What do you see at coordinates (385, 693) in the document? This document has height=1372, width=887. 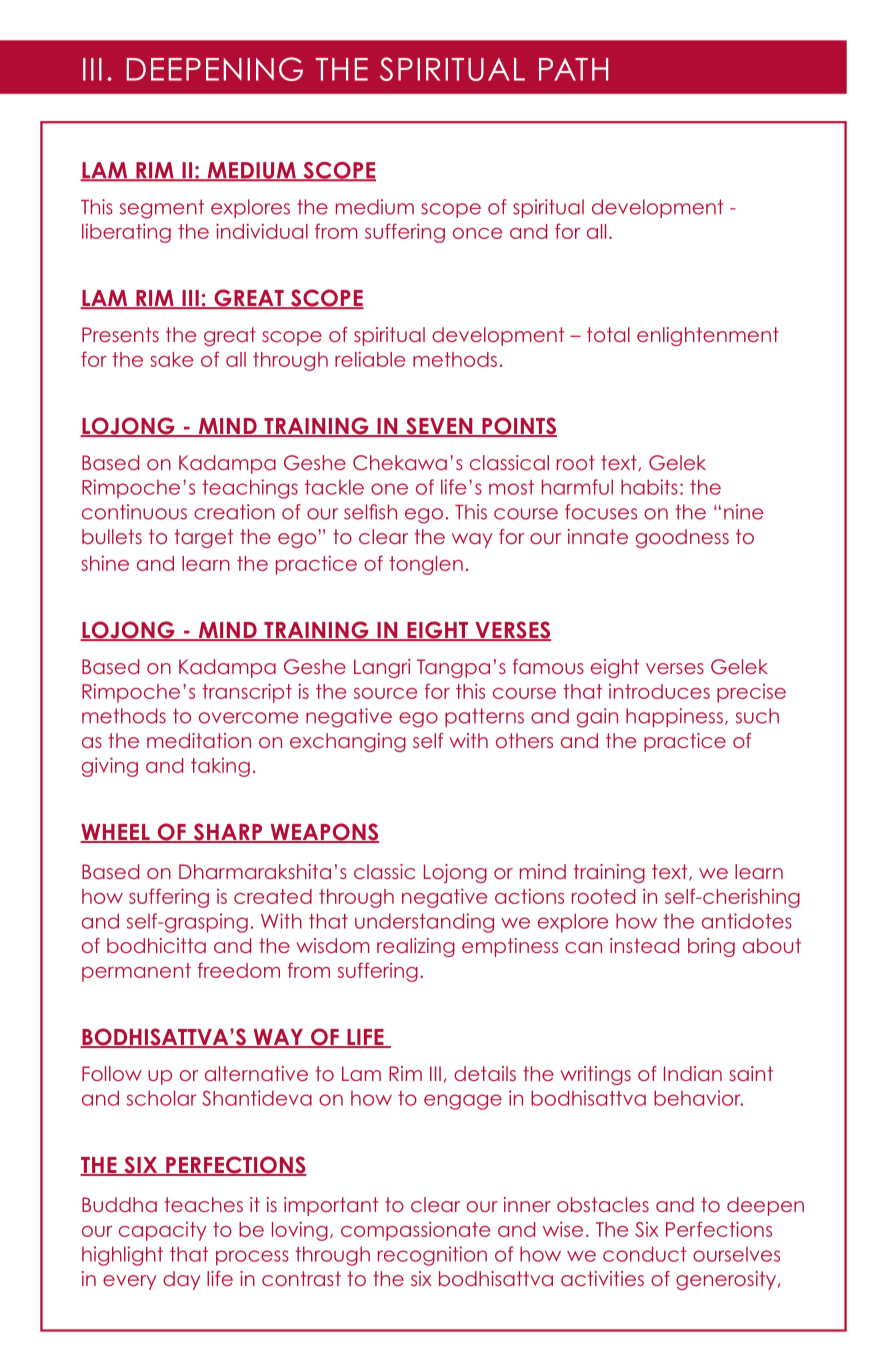 I see `source` at bounding box center [385, 693].
